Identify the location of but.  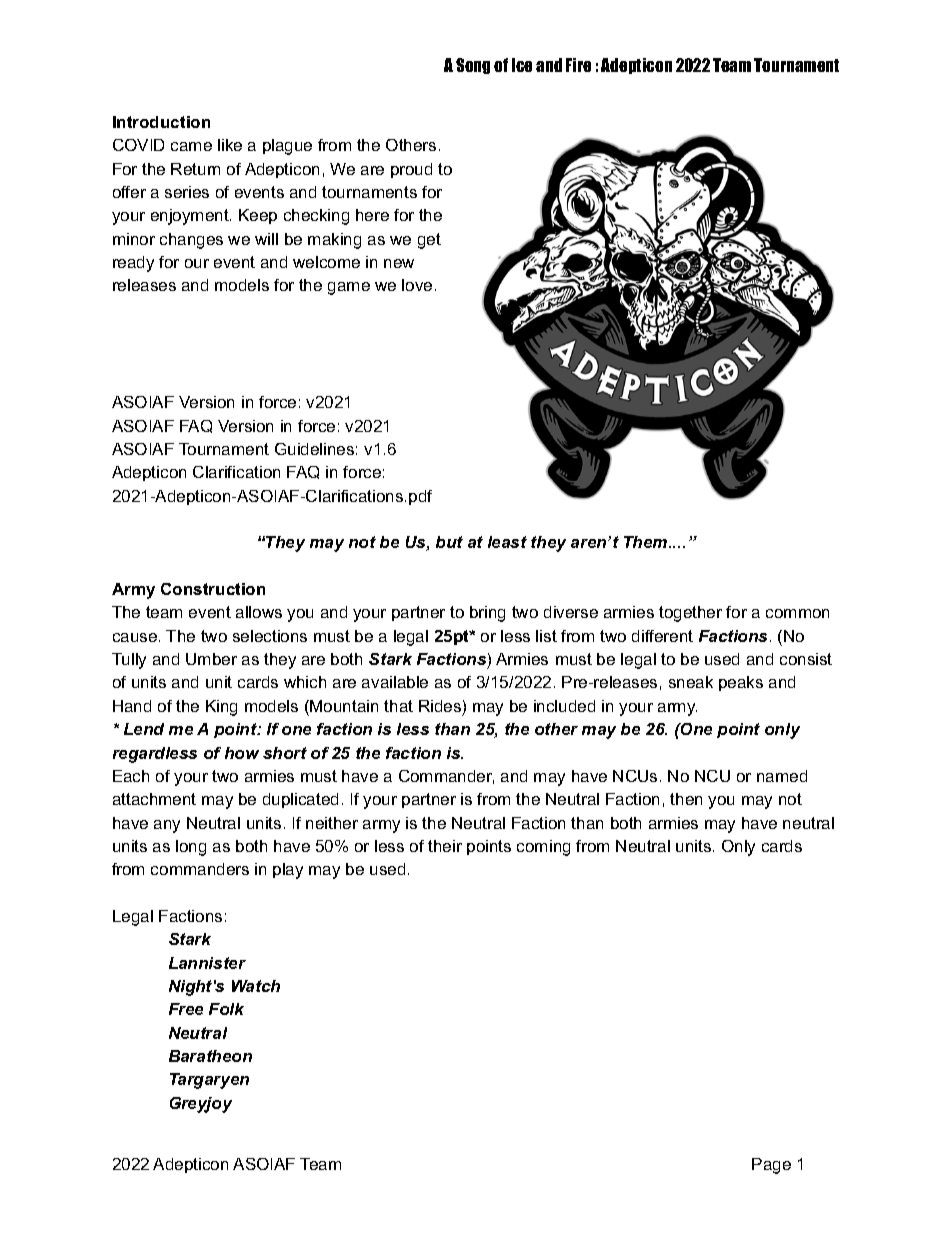
(449, 542).
